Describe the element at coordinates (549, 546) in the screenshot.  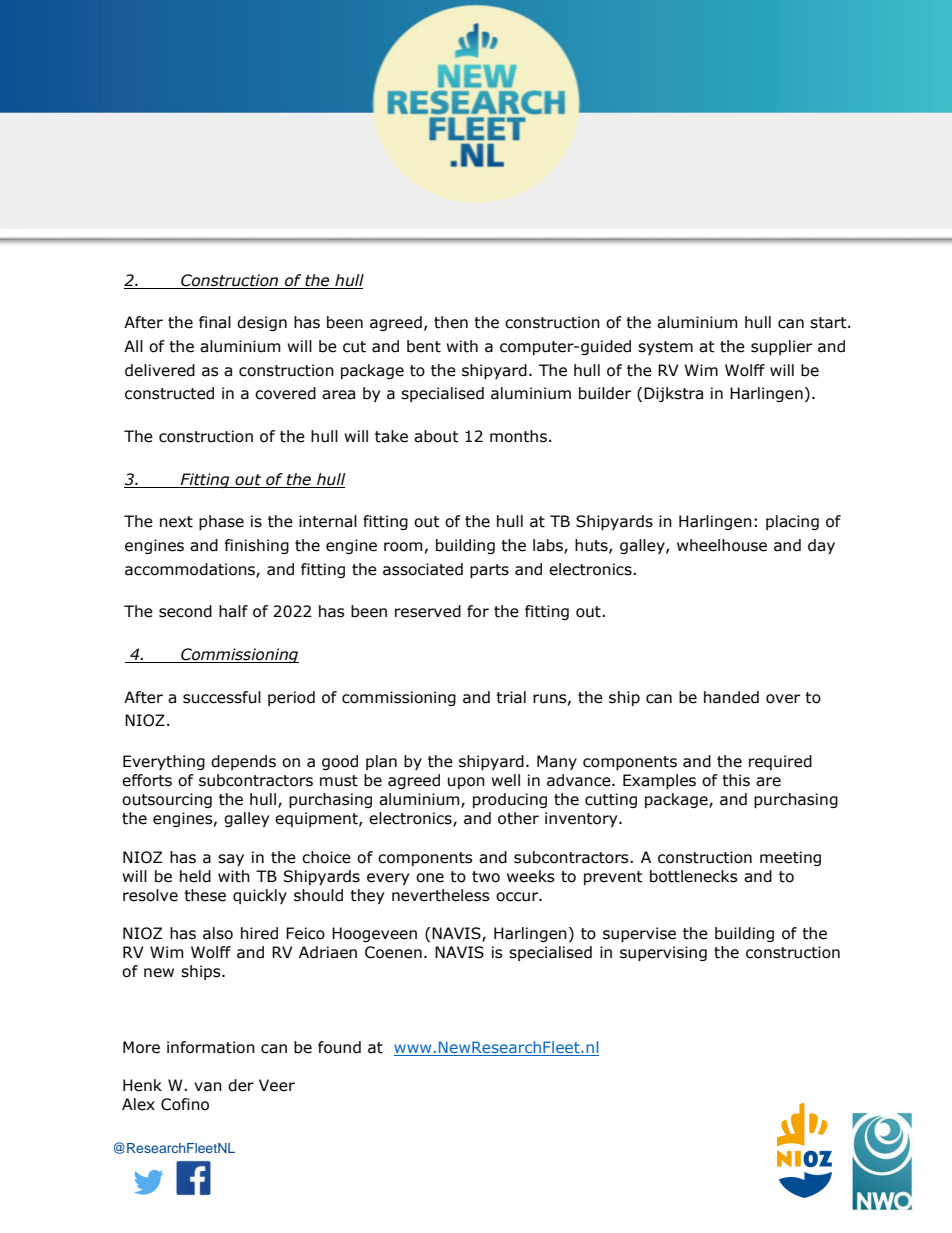
I see `labs` at that location.
